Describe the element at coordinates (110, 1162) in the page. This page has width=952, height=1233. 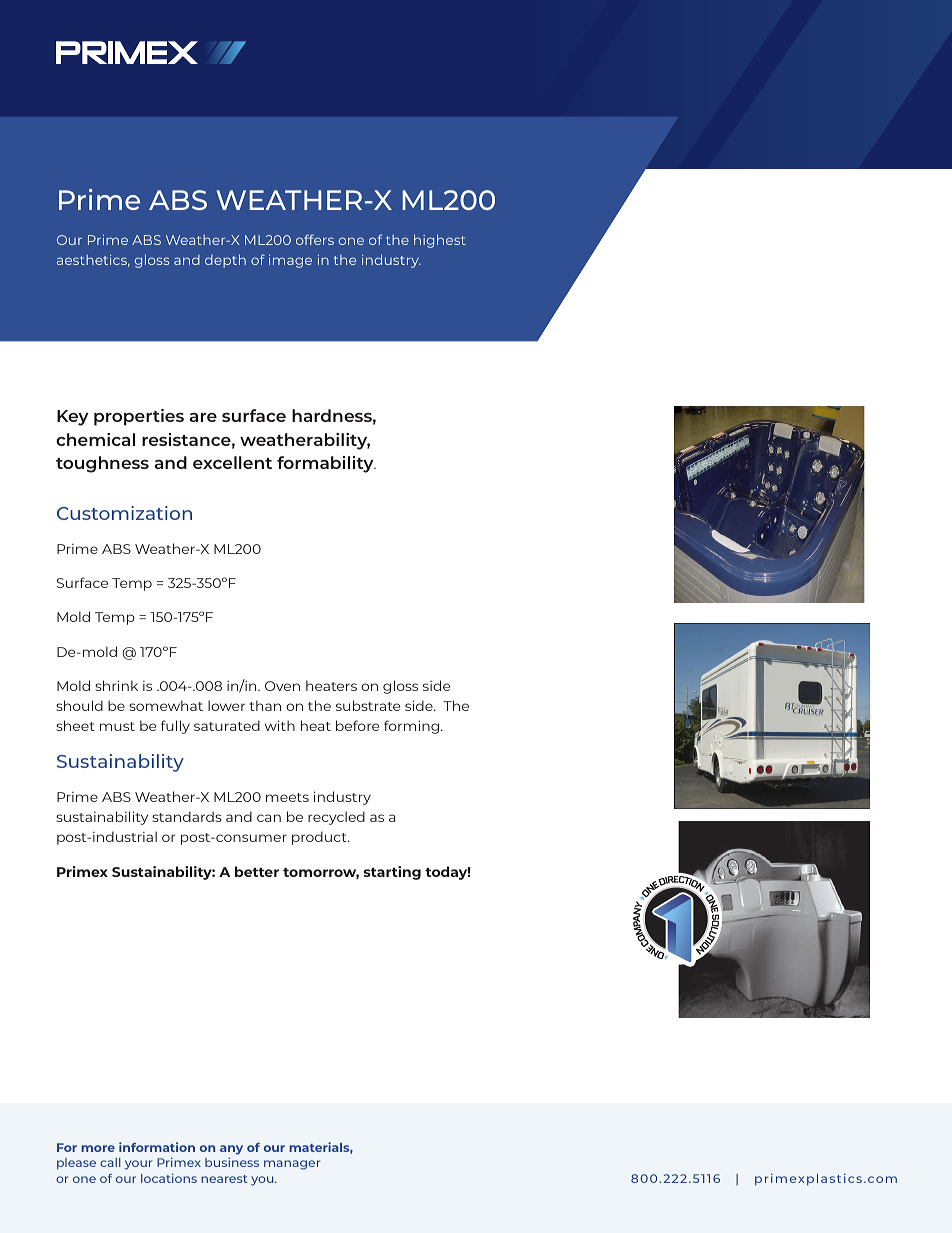
I see `call` at that location.
